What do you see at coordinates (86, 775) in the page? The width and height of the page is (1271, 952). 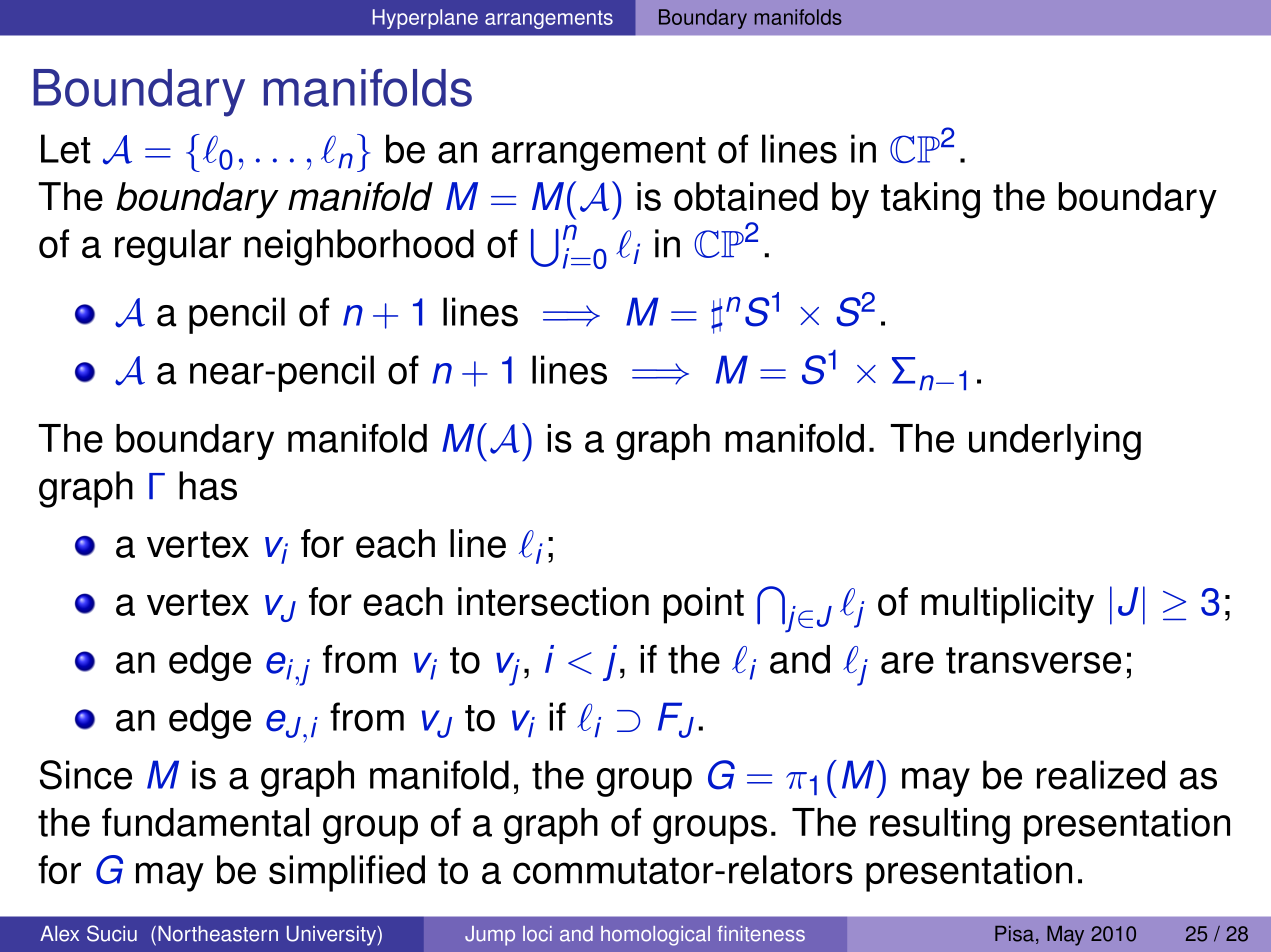 I see `Since` at bounding box center [86, 775].
